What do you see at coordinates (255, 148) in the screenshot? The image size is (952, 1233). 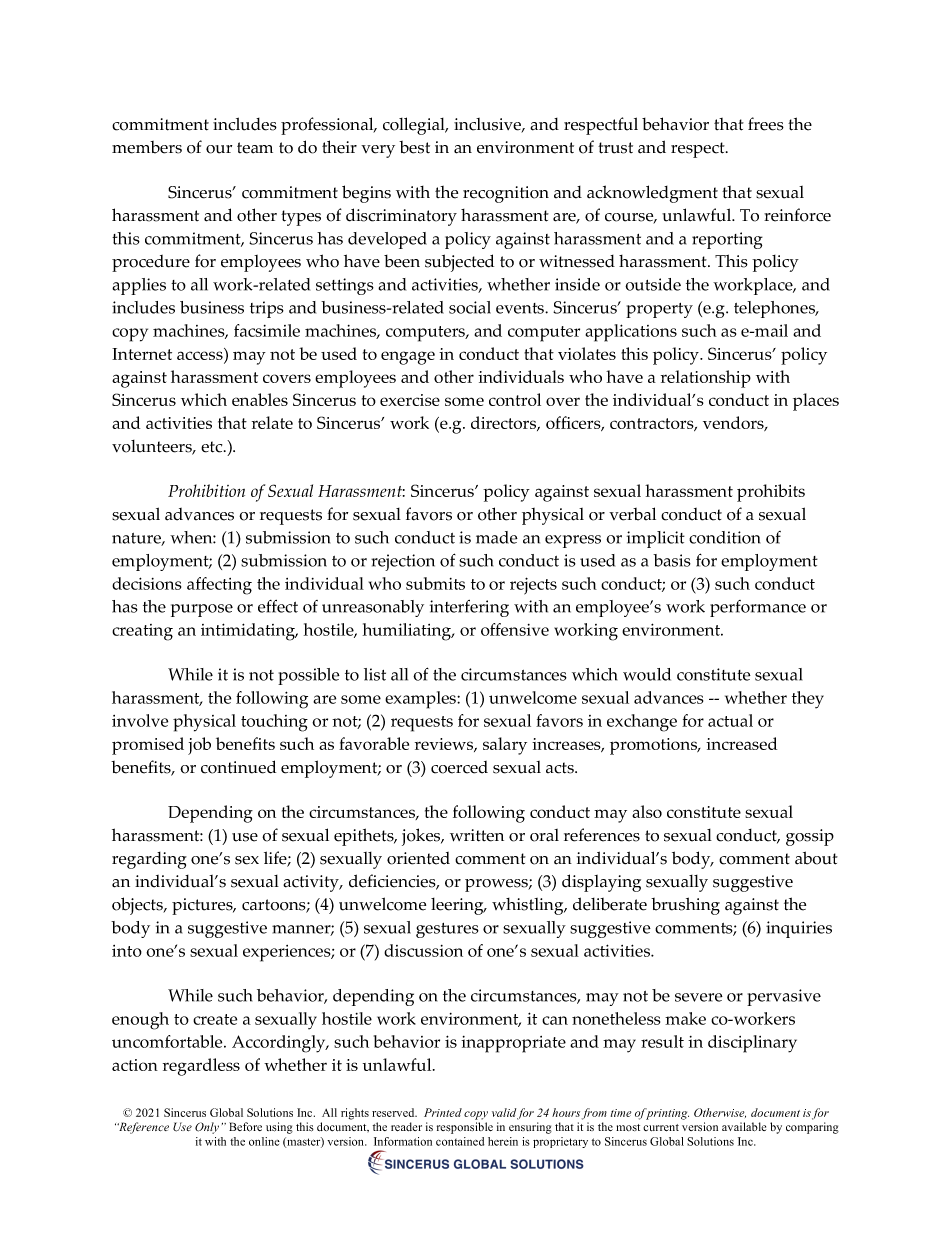 I see `team` at bounding box center [255, 148].
